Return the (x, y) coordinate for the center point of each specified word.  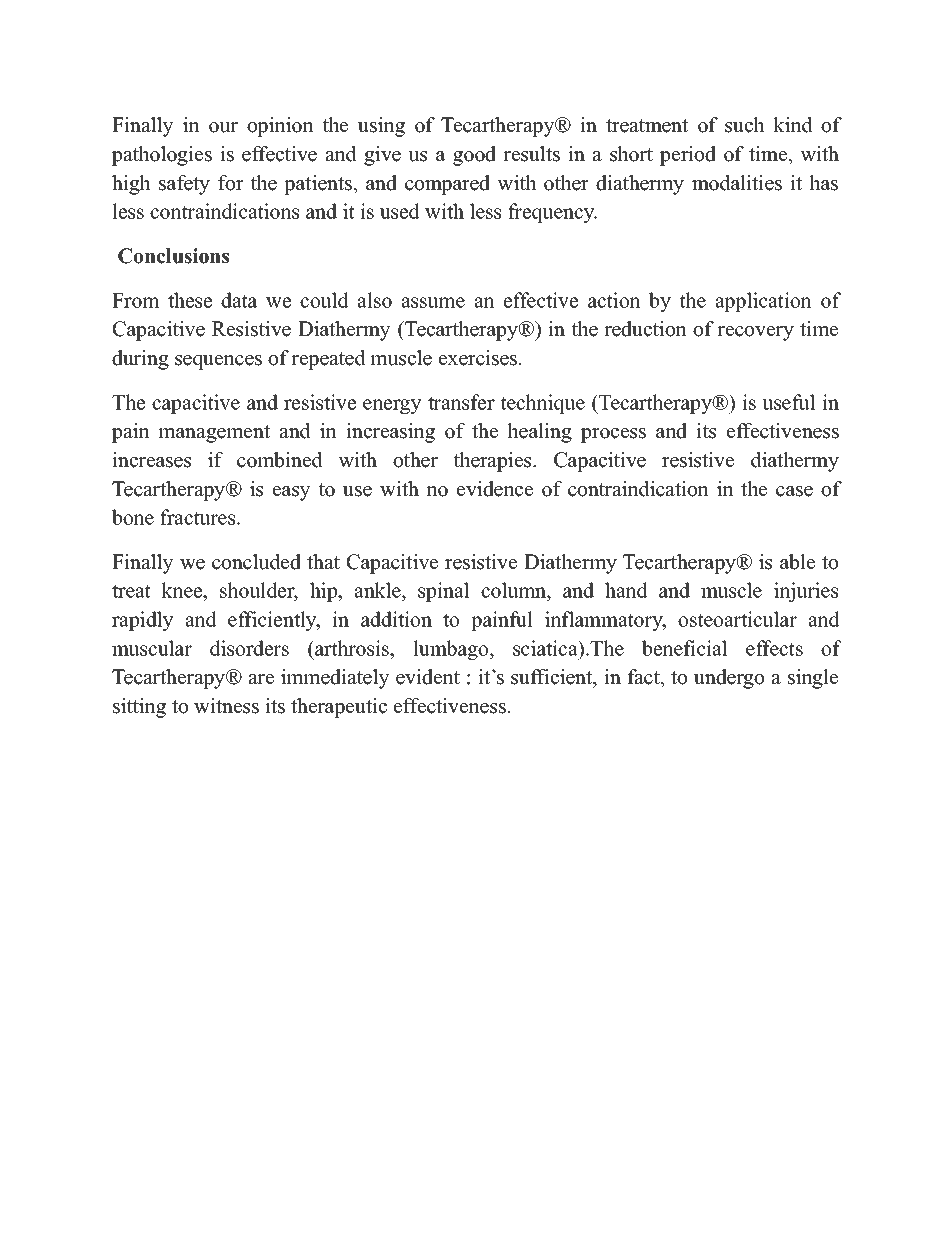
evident (428, 677)
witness (226, 706)
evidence (495, 489)
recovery (755, 333)
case (794, 491)
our (223, 127)
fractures (199, 517)
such (745, 125)
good (474, 156)
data (239, 300)
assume (433, 302)
